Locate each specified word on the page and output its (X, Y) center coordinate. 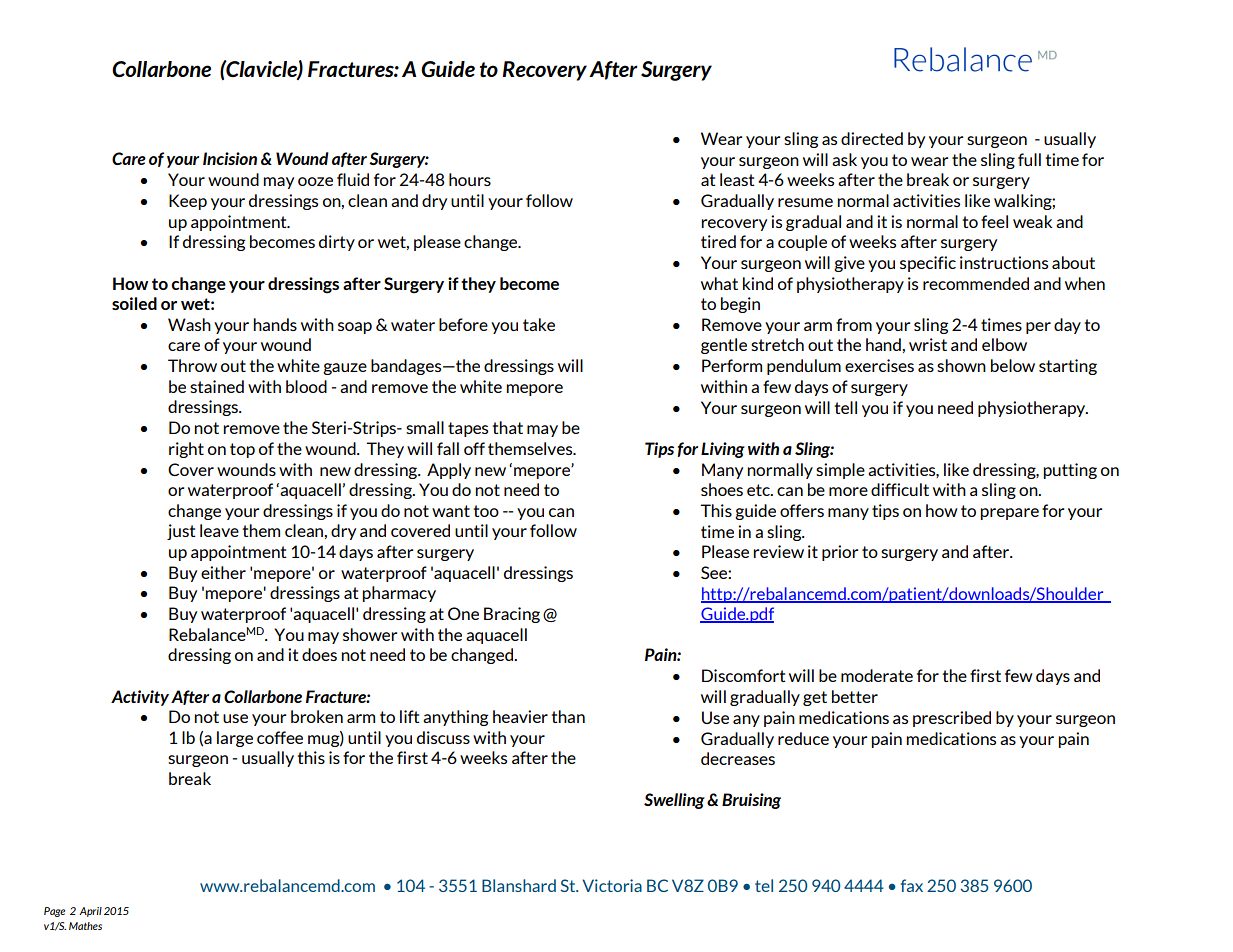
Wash (189, 324)
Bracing (512, 615)
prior (840, 553)
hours (470, 179)
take (539, 324)
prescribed (952, 719)
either (223, 572)
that (507, 427)
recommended (976, 283)
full (1029, 159)
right (186, 450)
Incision (230, 158)
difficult (900, 489)
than (568, 716)
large (235, 739)
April (90, 912)
